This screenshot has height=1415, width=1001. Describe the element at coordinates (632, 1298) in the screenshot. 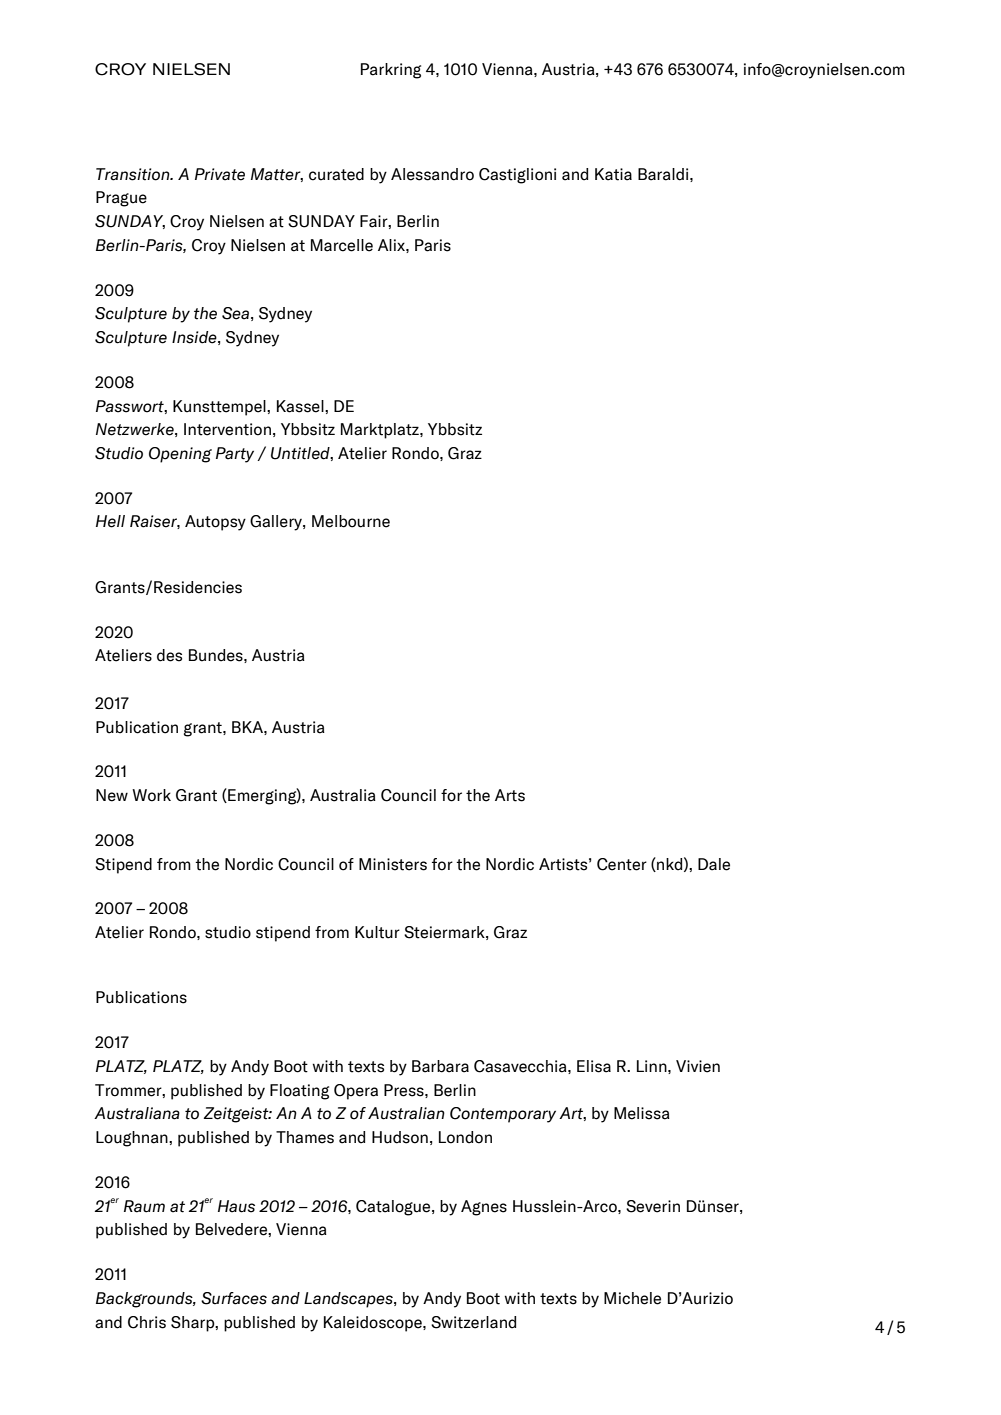

I see `Michele` at that location.
